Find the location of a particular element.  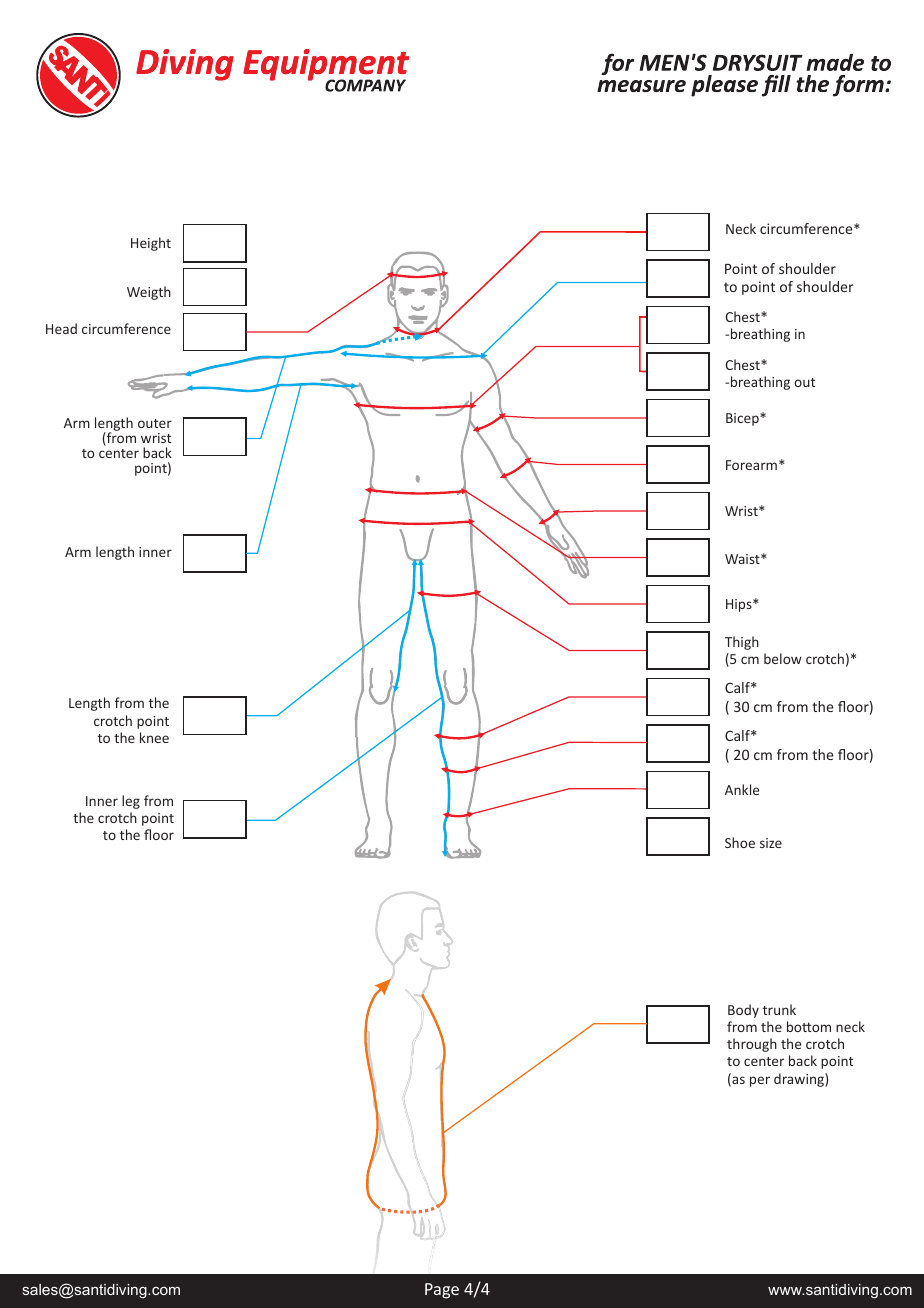

Bicep is located at coordinates (743, 419).
